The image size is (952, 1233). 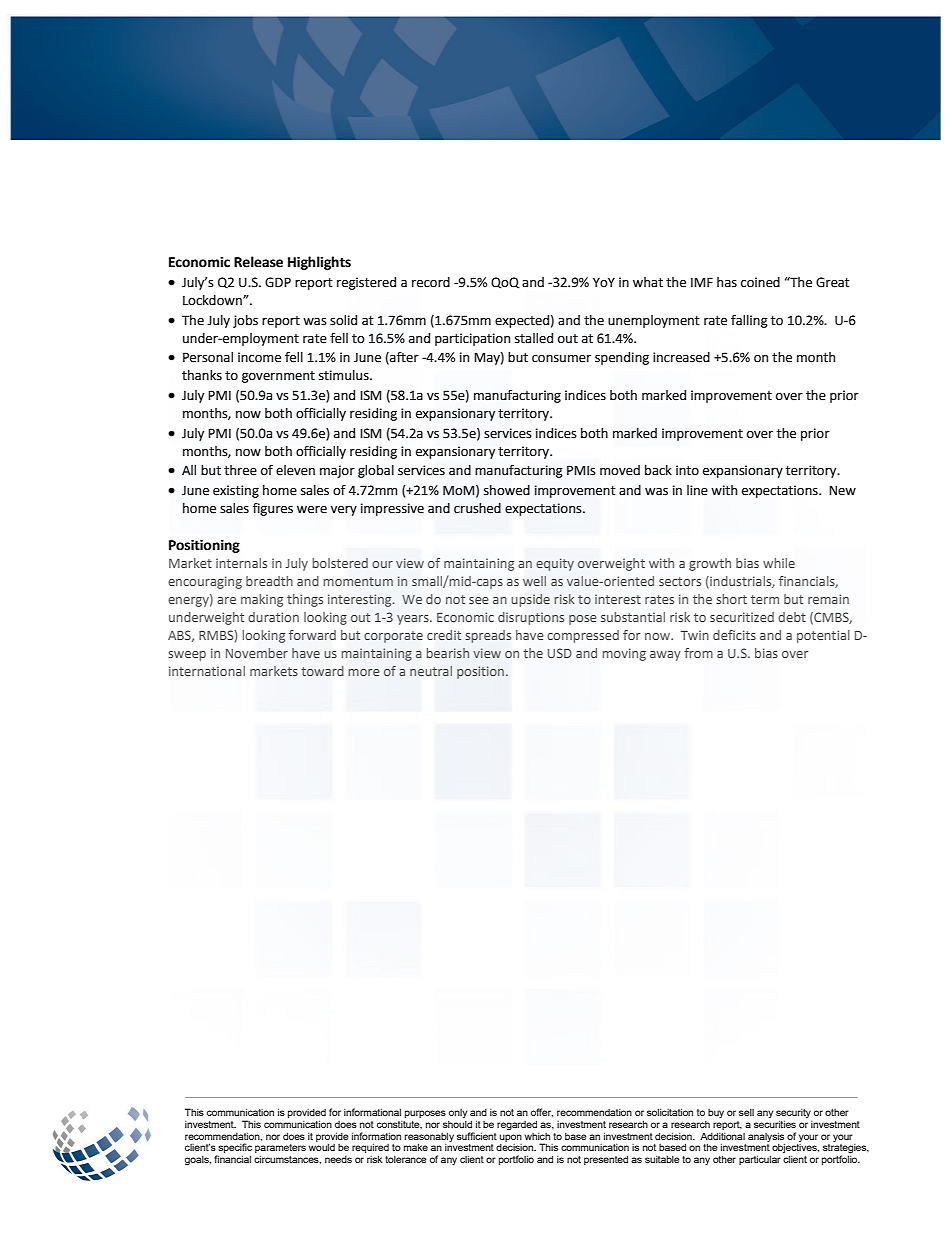 What do you see at coordinates (560, 653) in the document?
I see `USD` at bounding box center [560, 653].
